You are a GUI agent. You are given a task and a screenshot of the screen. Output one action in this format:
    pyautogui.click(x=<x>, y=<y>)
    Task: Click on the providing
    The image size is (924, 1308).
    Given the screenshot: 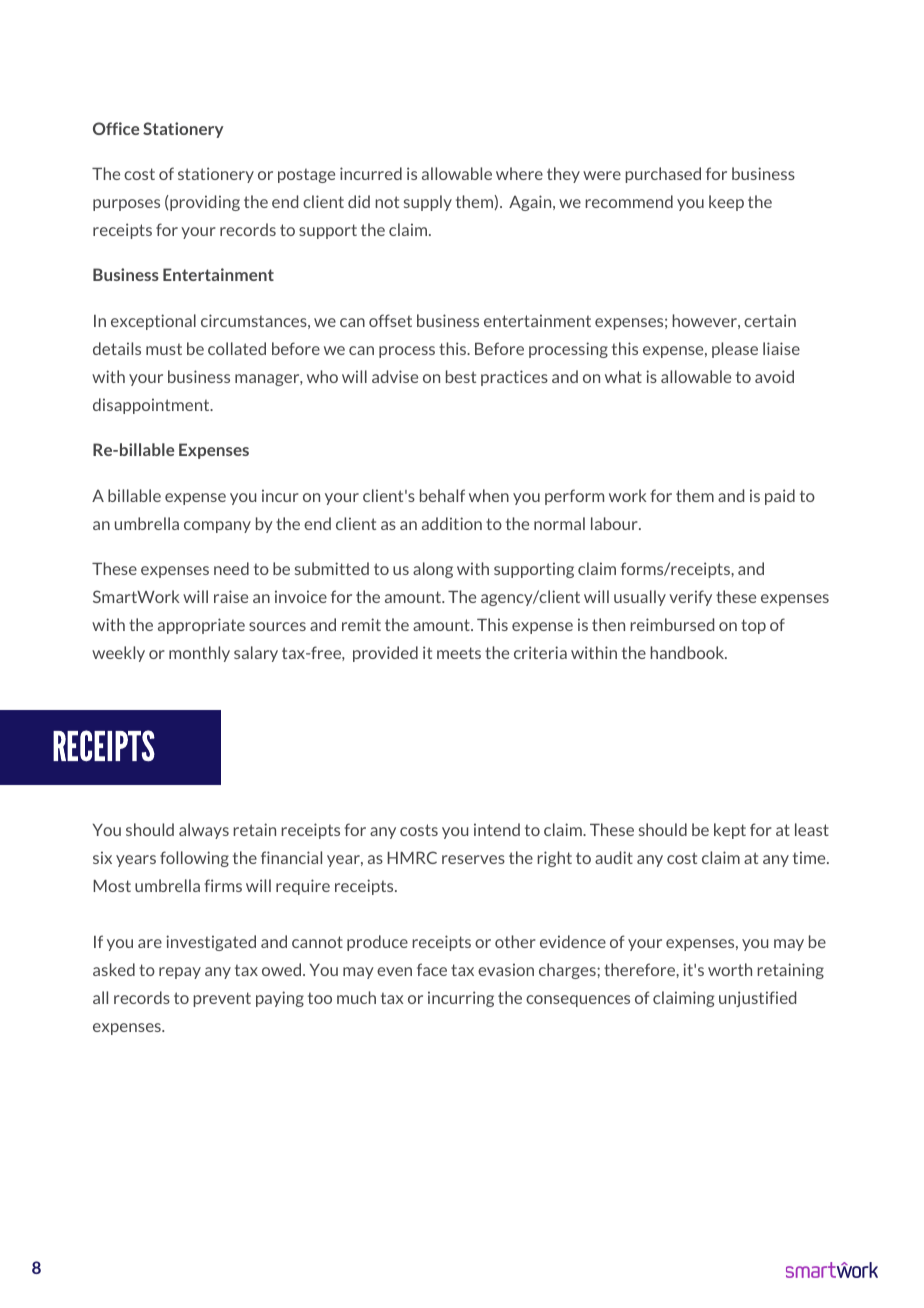 What is the action you would take?
    pyautogui.click(x=204, y=203)
